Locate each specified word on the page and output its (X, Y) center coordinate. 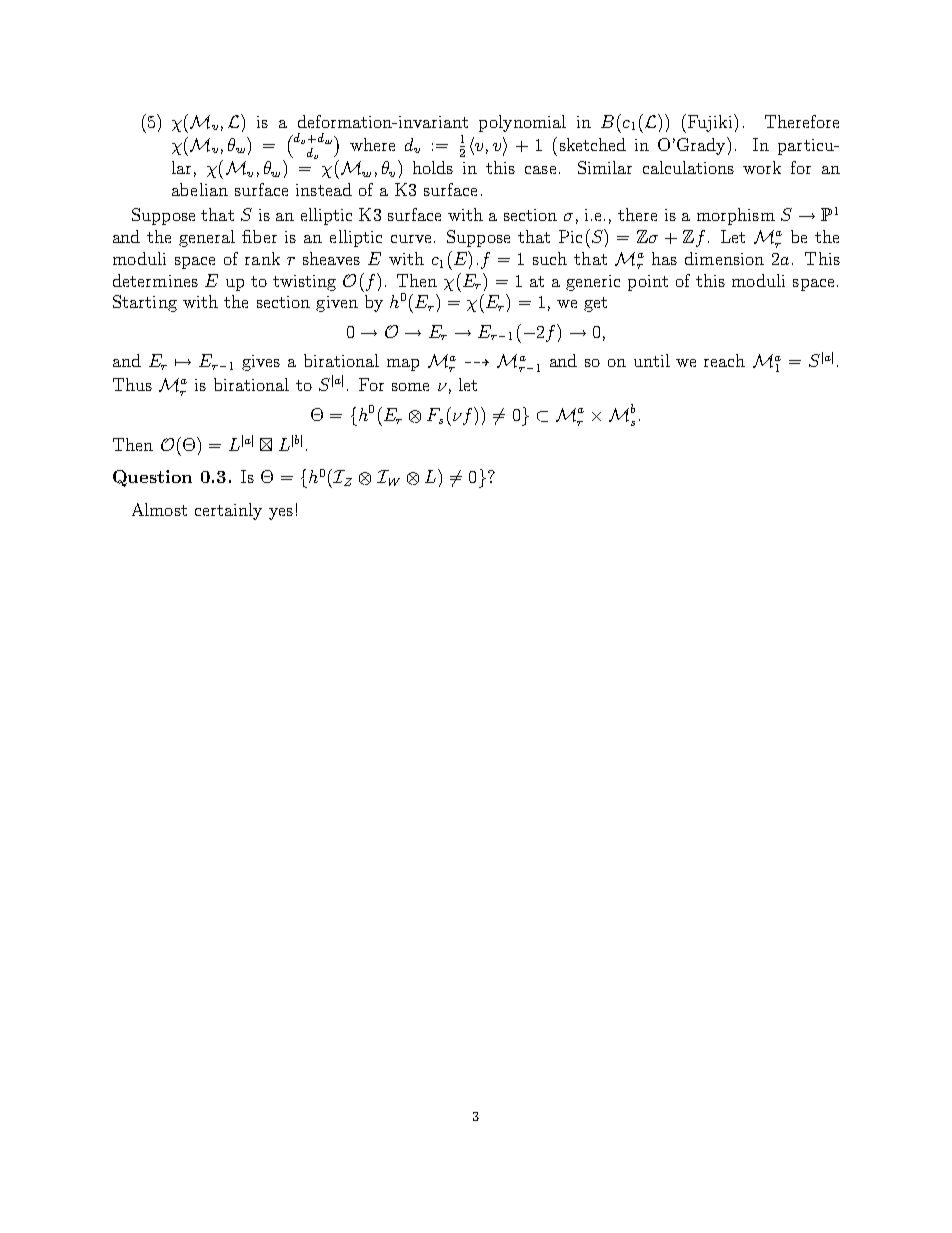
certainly (228, 511)
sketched (593, 144)
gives (261, 363)
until (652, 360)
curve (411, 239)
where (372, 144)
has (664, 258)
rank (262, 258)
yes (281, 514)
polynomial (522, 123)
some (410, 387)
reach (724, 360)
